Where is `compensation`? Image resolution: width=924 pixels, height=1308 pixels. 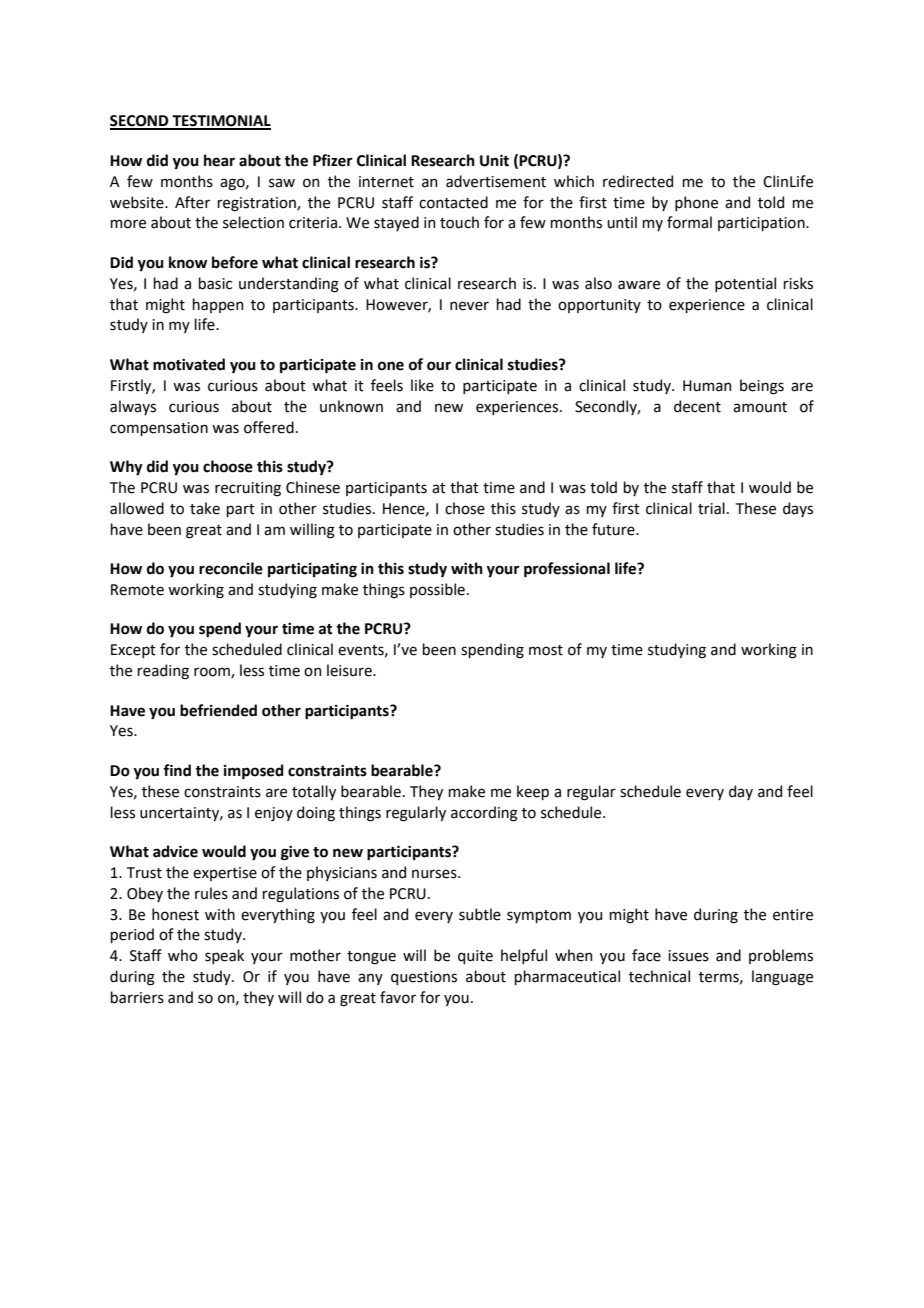 compensation is located at coordinates (159, 429).
